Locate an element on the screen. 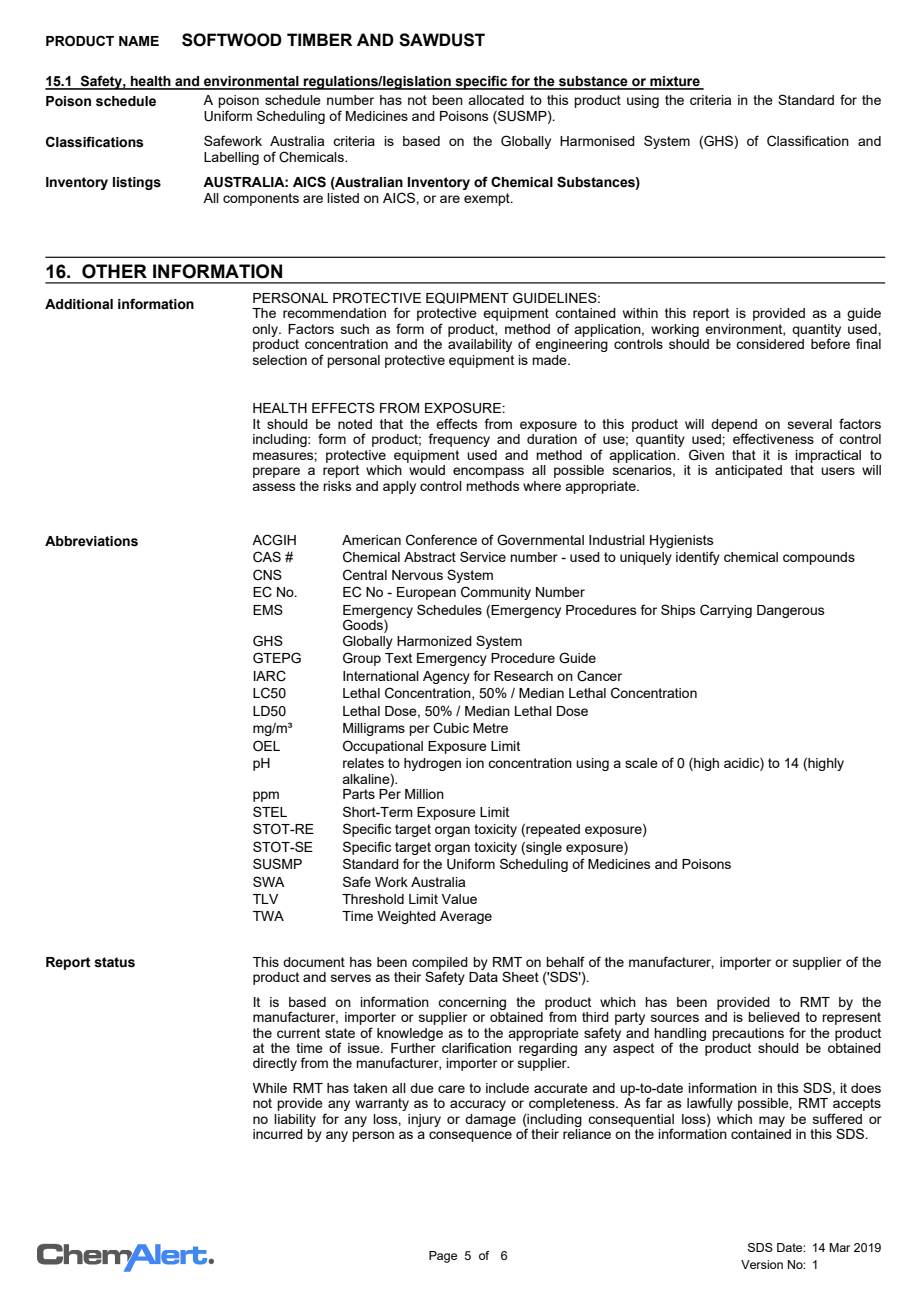 This screenshot has height=1308, width=924. Page is located at coordinates (443, 1257).
